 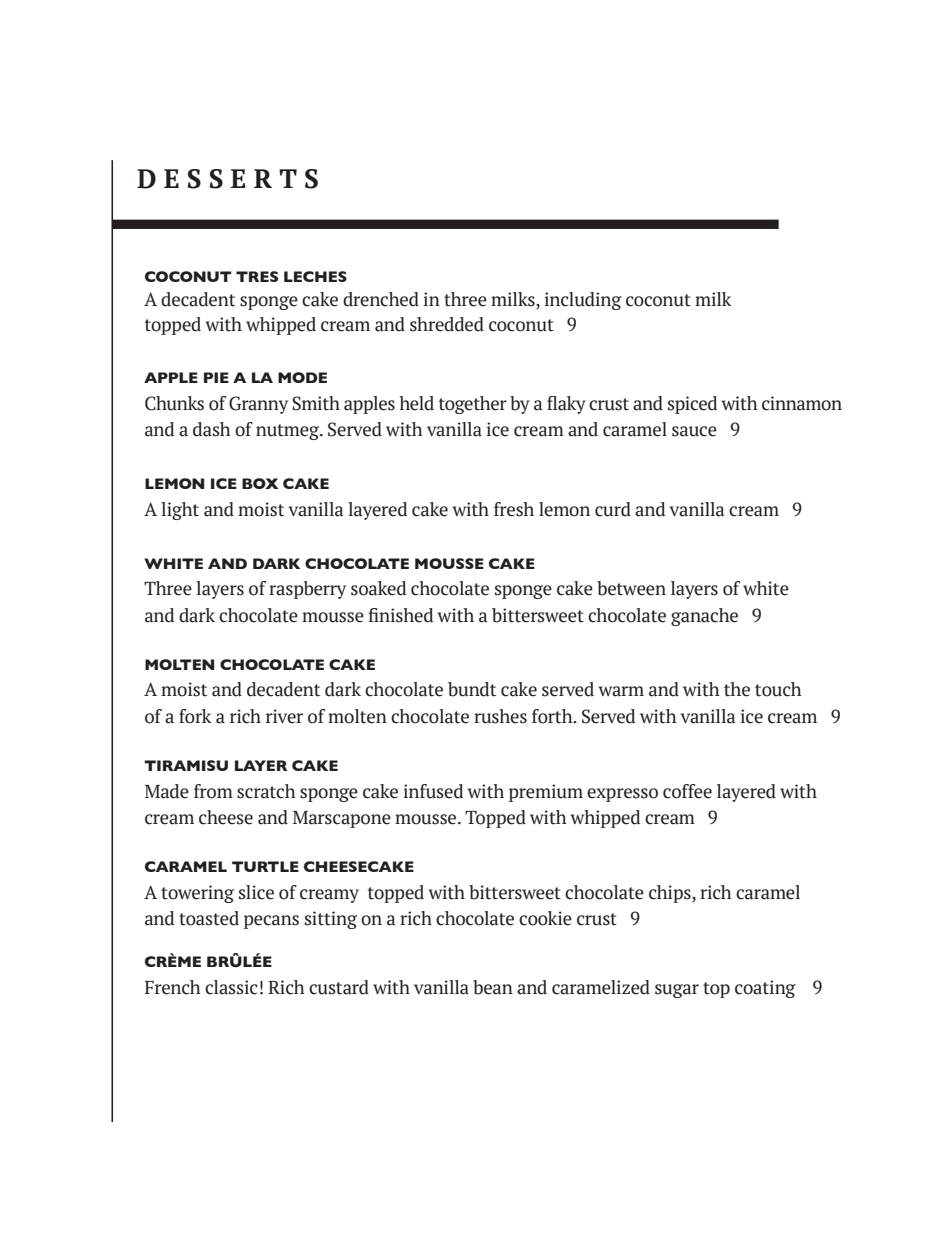 What do you see at coordinates (704, 617) in the screenshot?
I see `ganache` at bounding box center [704, 617].
